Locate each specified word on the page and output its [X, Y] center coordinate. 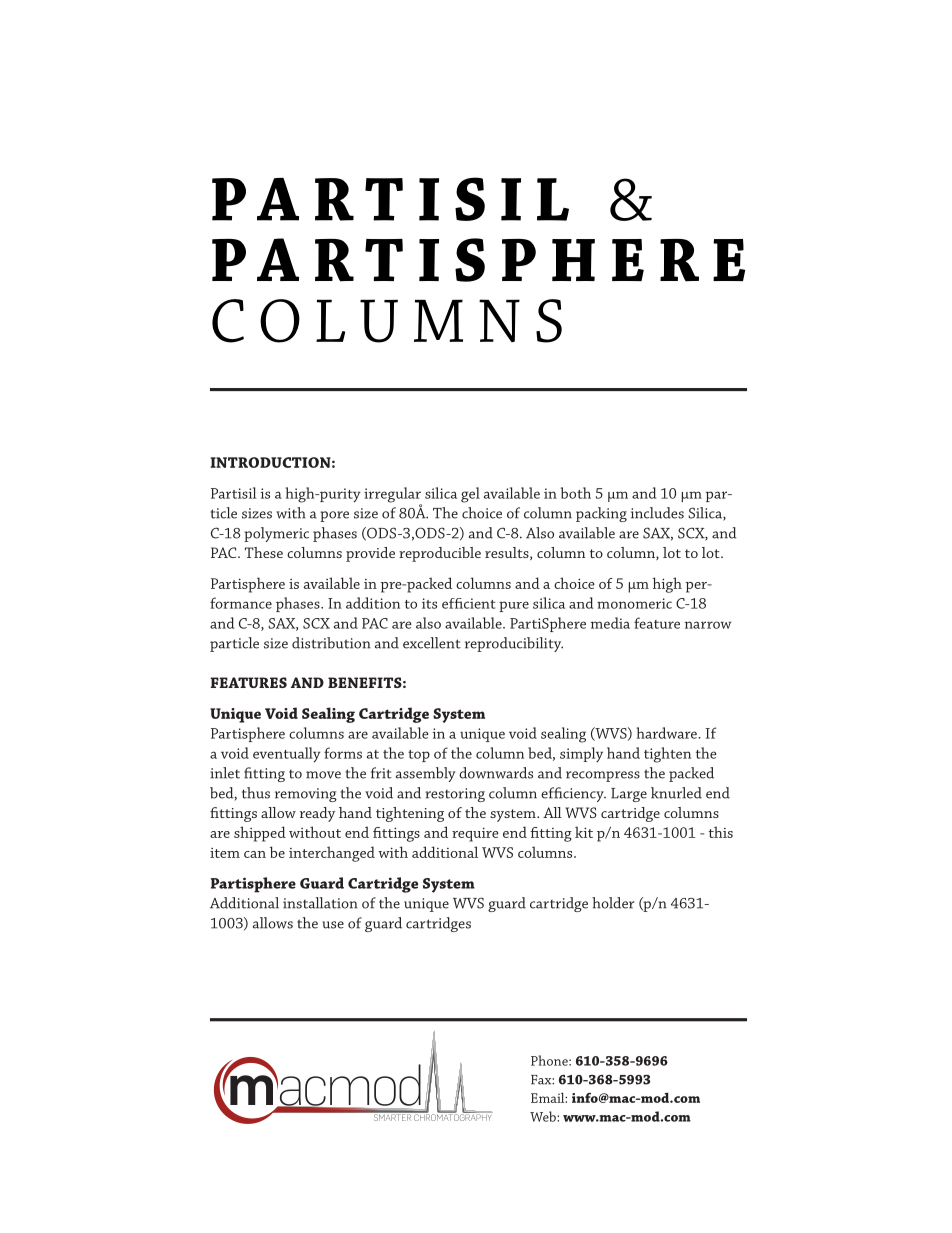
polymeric [276, 534]
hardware [667, 733]
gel [470, 495]
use [333, 925]
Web [544, 1116]
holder [613, 903]
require [475, 834]
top [419, 756]
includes [657, 513]
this [721, 832]
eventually [287, 755]
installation [320, 903]
